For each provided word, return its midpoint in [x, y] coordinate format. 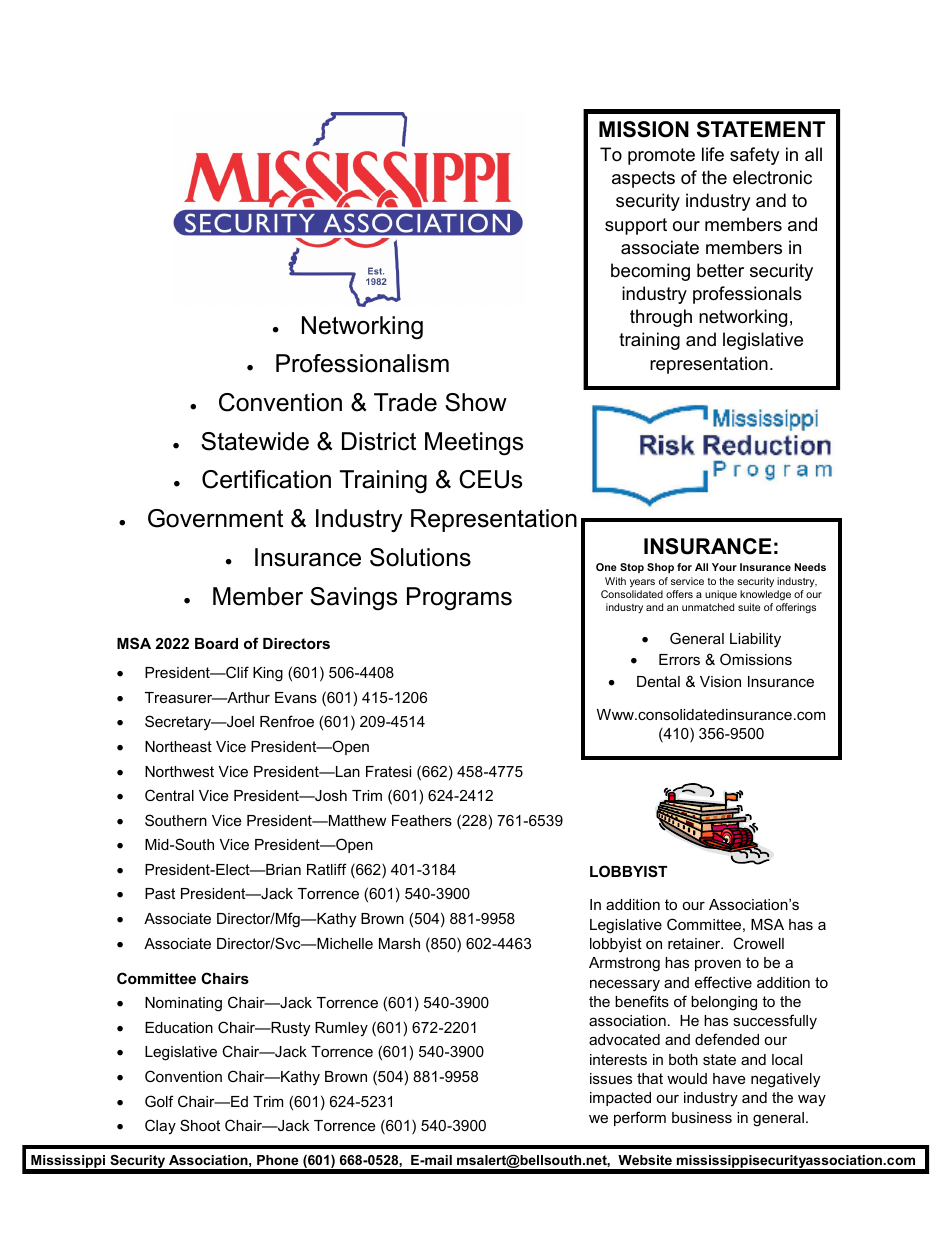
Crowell [758, 943]
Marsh [399, 943]
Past [160, 893]
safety [755, 156]
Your [724, 567]
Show [476, 402]
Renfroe [287, 721]
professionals [747, 295]
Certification [266, 479]
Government [215, 518]
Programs [459, 599]
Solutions [420, 557]
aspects [643, 179]
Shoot [200, 1125]
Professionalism [362, 363]
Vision [720, 681]
